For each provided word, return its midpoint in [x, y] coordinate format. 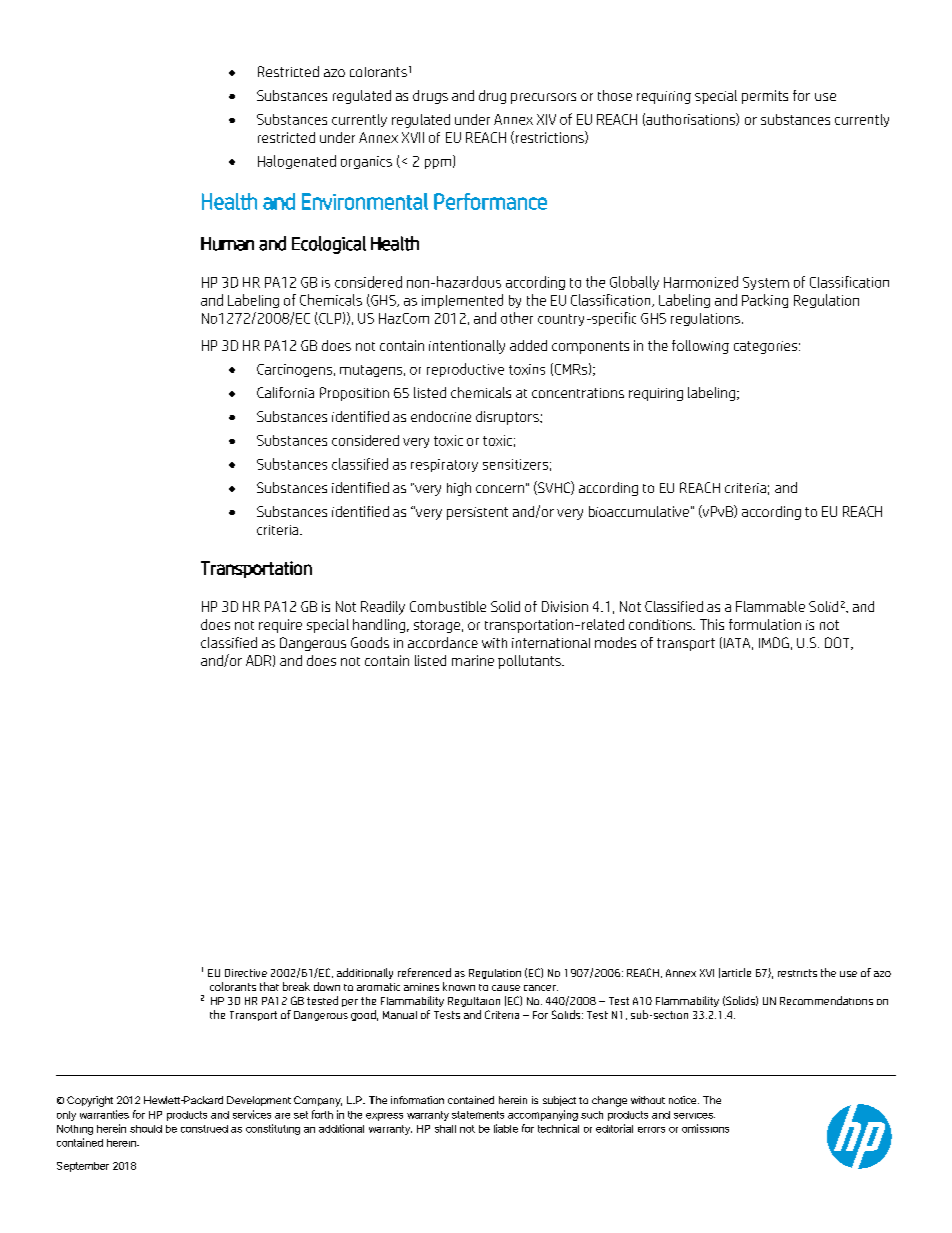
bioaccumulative [639, 511]
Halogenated [297, 162]
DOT [838, 643]
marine [473, 660]
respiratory [444, 465]
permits [765, 97]
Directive [246, 973]
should [146, 1129]
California [285, 392]
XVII [413, 137]
